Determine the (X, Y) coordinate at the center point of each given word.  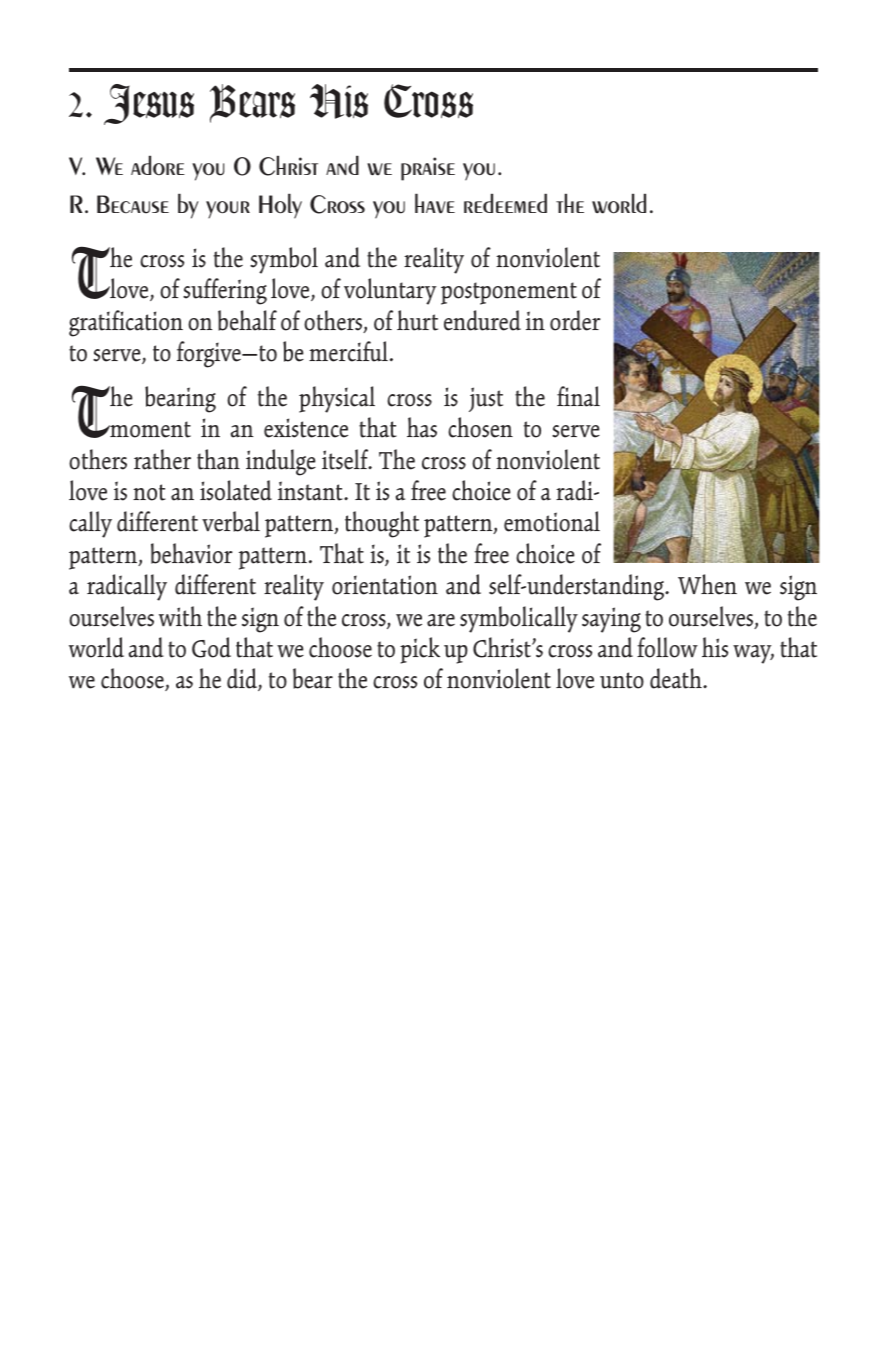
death (677, 678)
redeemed (505, 203)
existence (306, 428)
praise (428, 169)
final (578, 396)
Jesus (149, 104)
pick (420, 650)
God (211, 647)
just (486, 399)
